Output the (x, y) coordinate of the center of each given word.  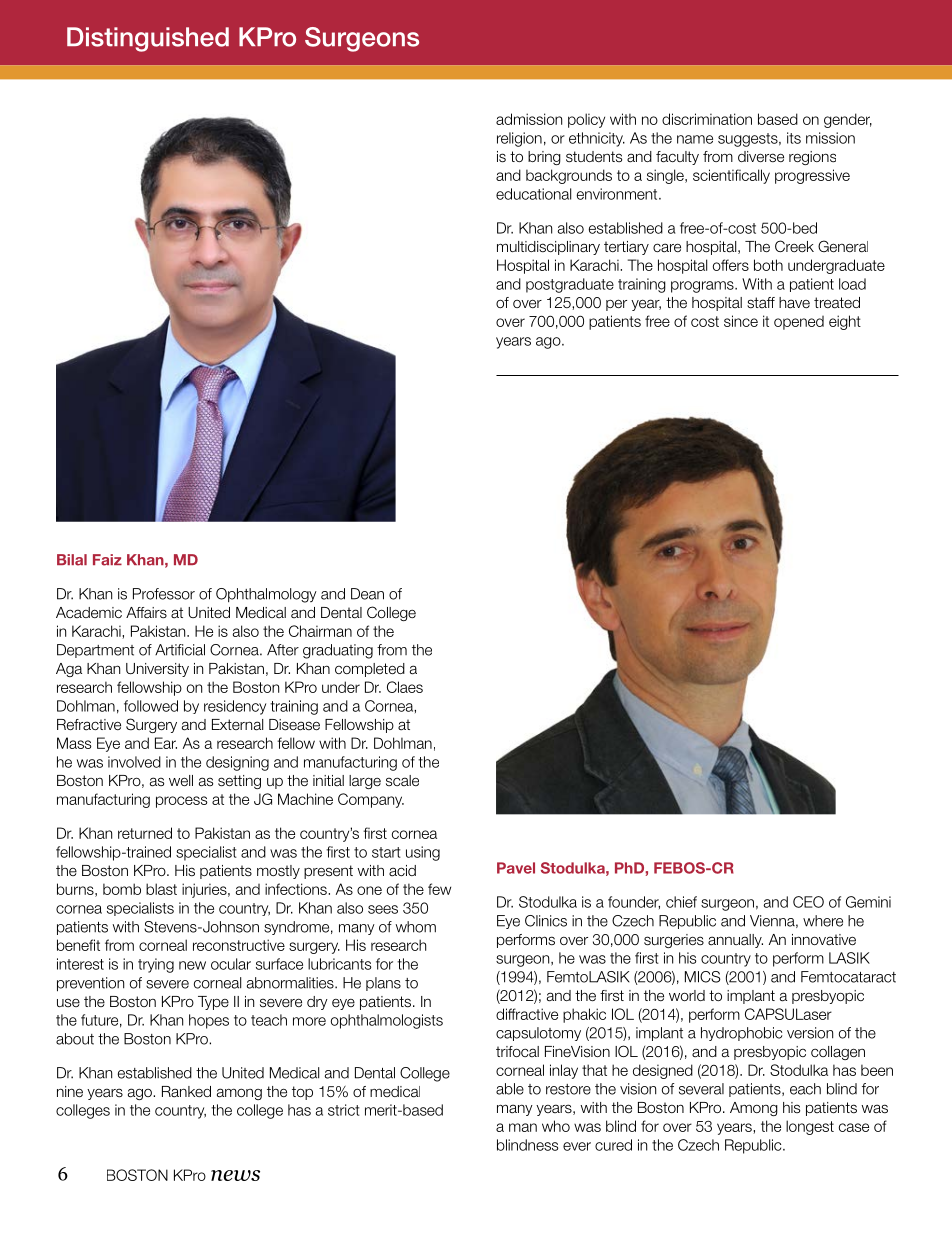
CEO (808, 902)
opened (799, 323)
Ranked (186, 1092)
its (794, 138)
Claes (405, 687)
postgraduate (570, 285)
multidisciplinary (548, 248)
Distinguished (148, 39)
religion (519, 139)
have (794, 303)
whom (415, 927)
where (823, 921)
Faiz (107, 560)
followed (151, 706)
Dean (367, 594)
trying (156, 965)
